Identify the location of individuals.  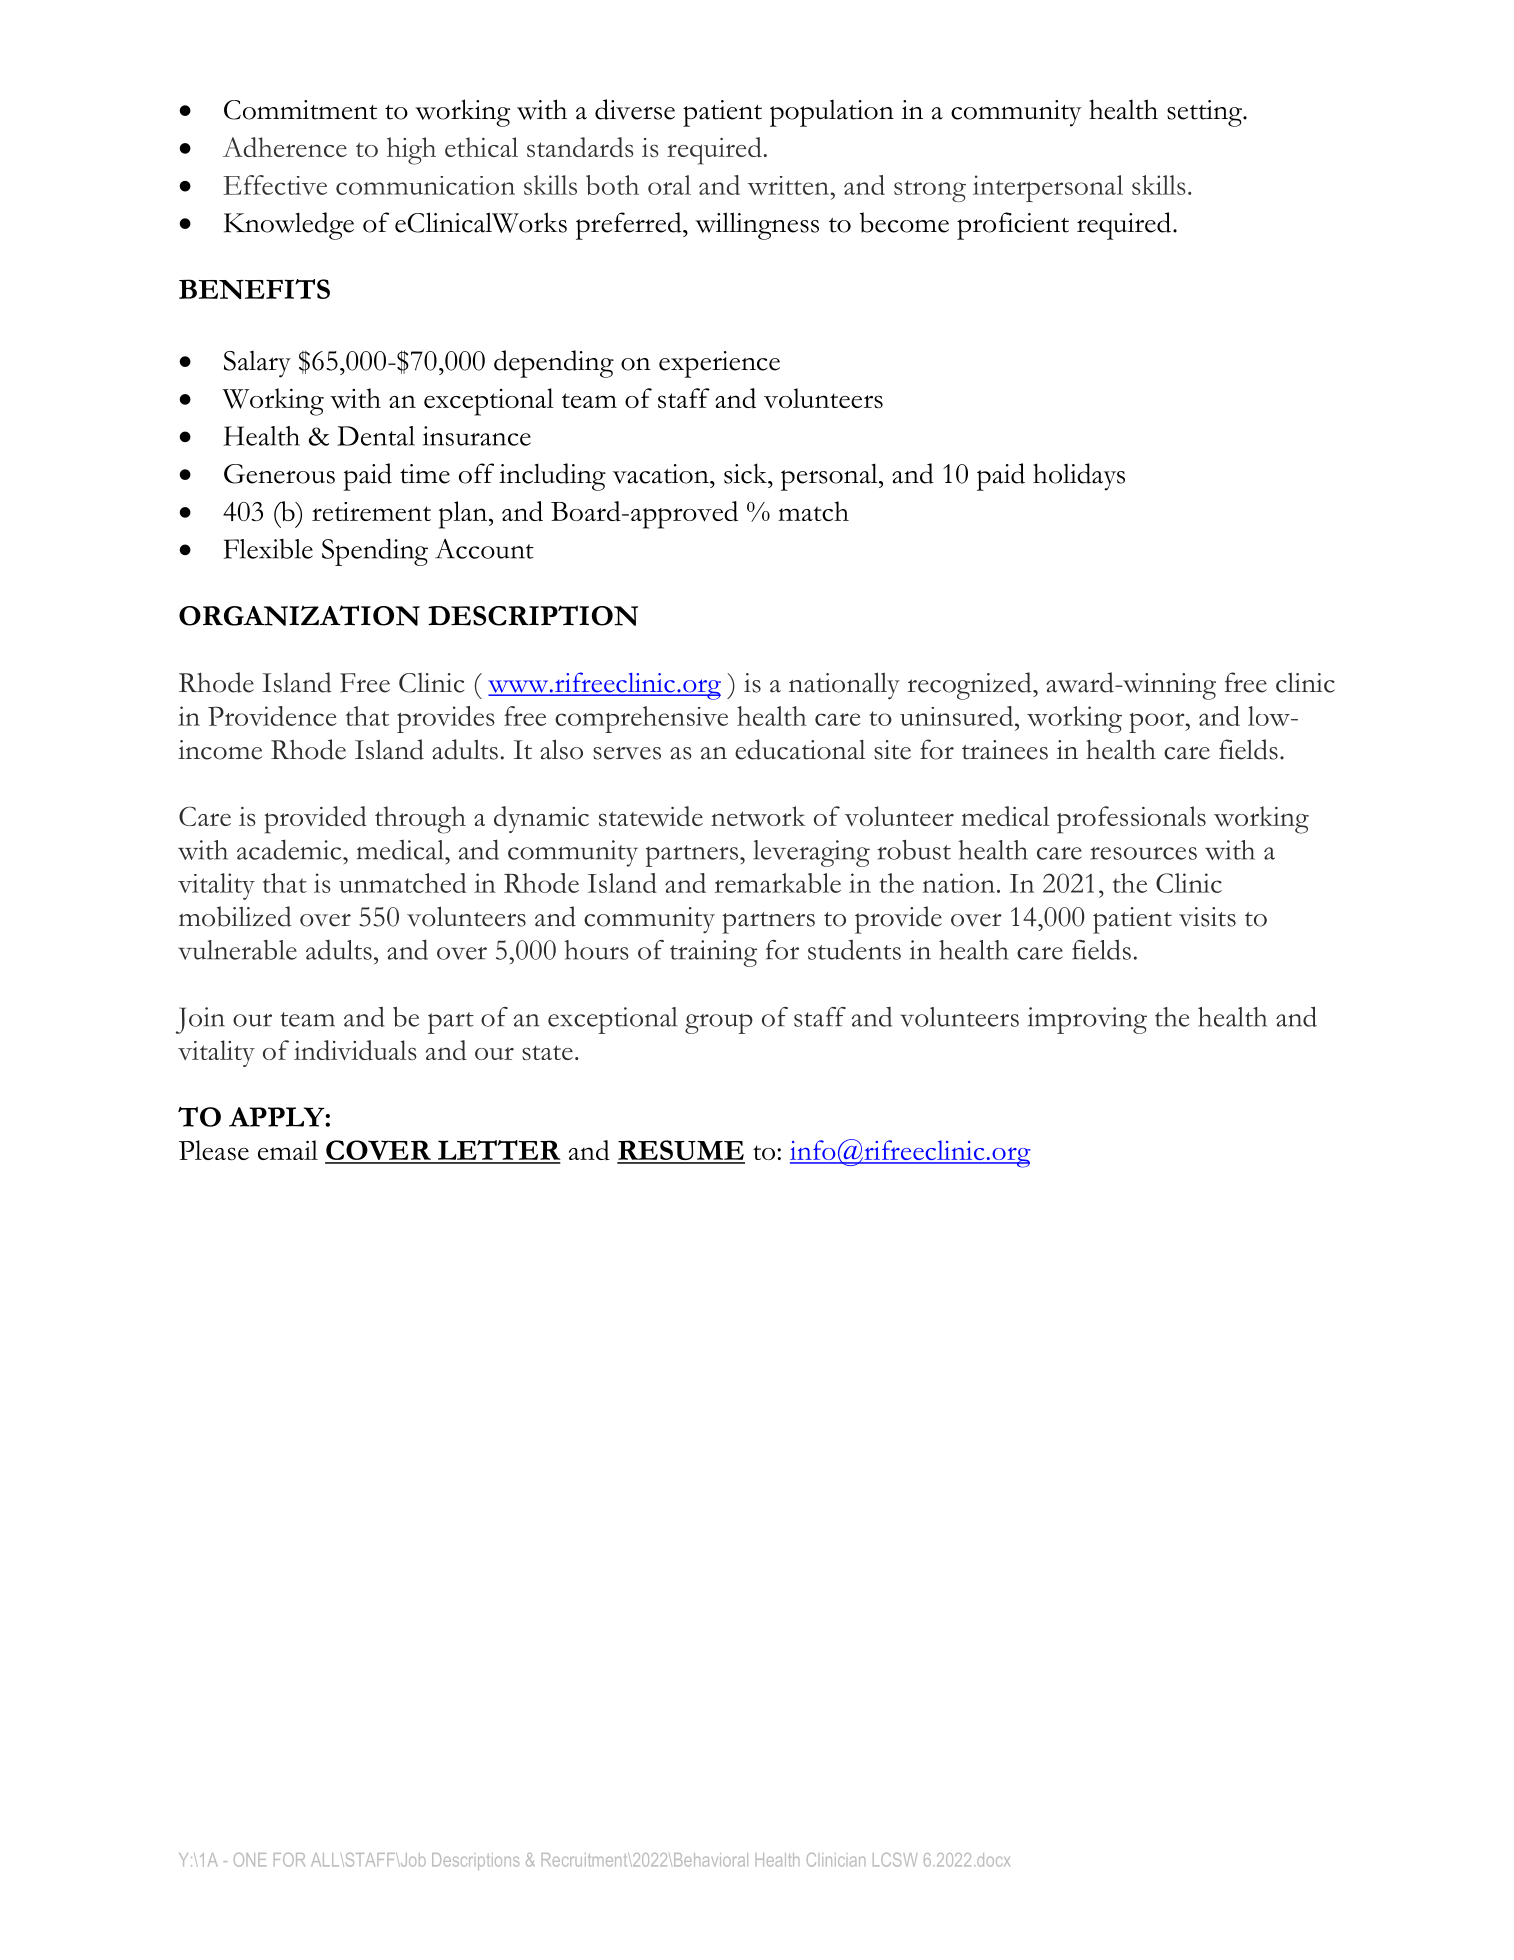
(355, 1050).
